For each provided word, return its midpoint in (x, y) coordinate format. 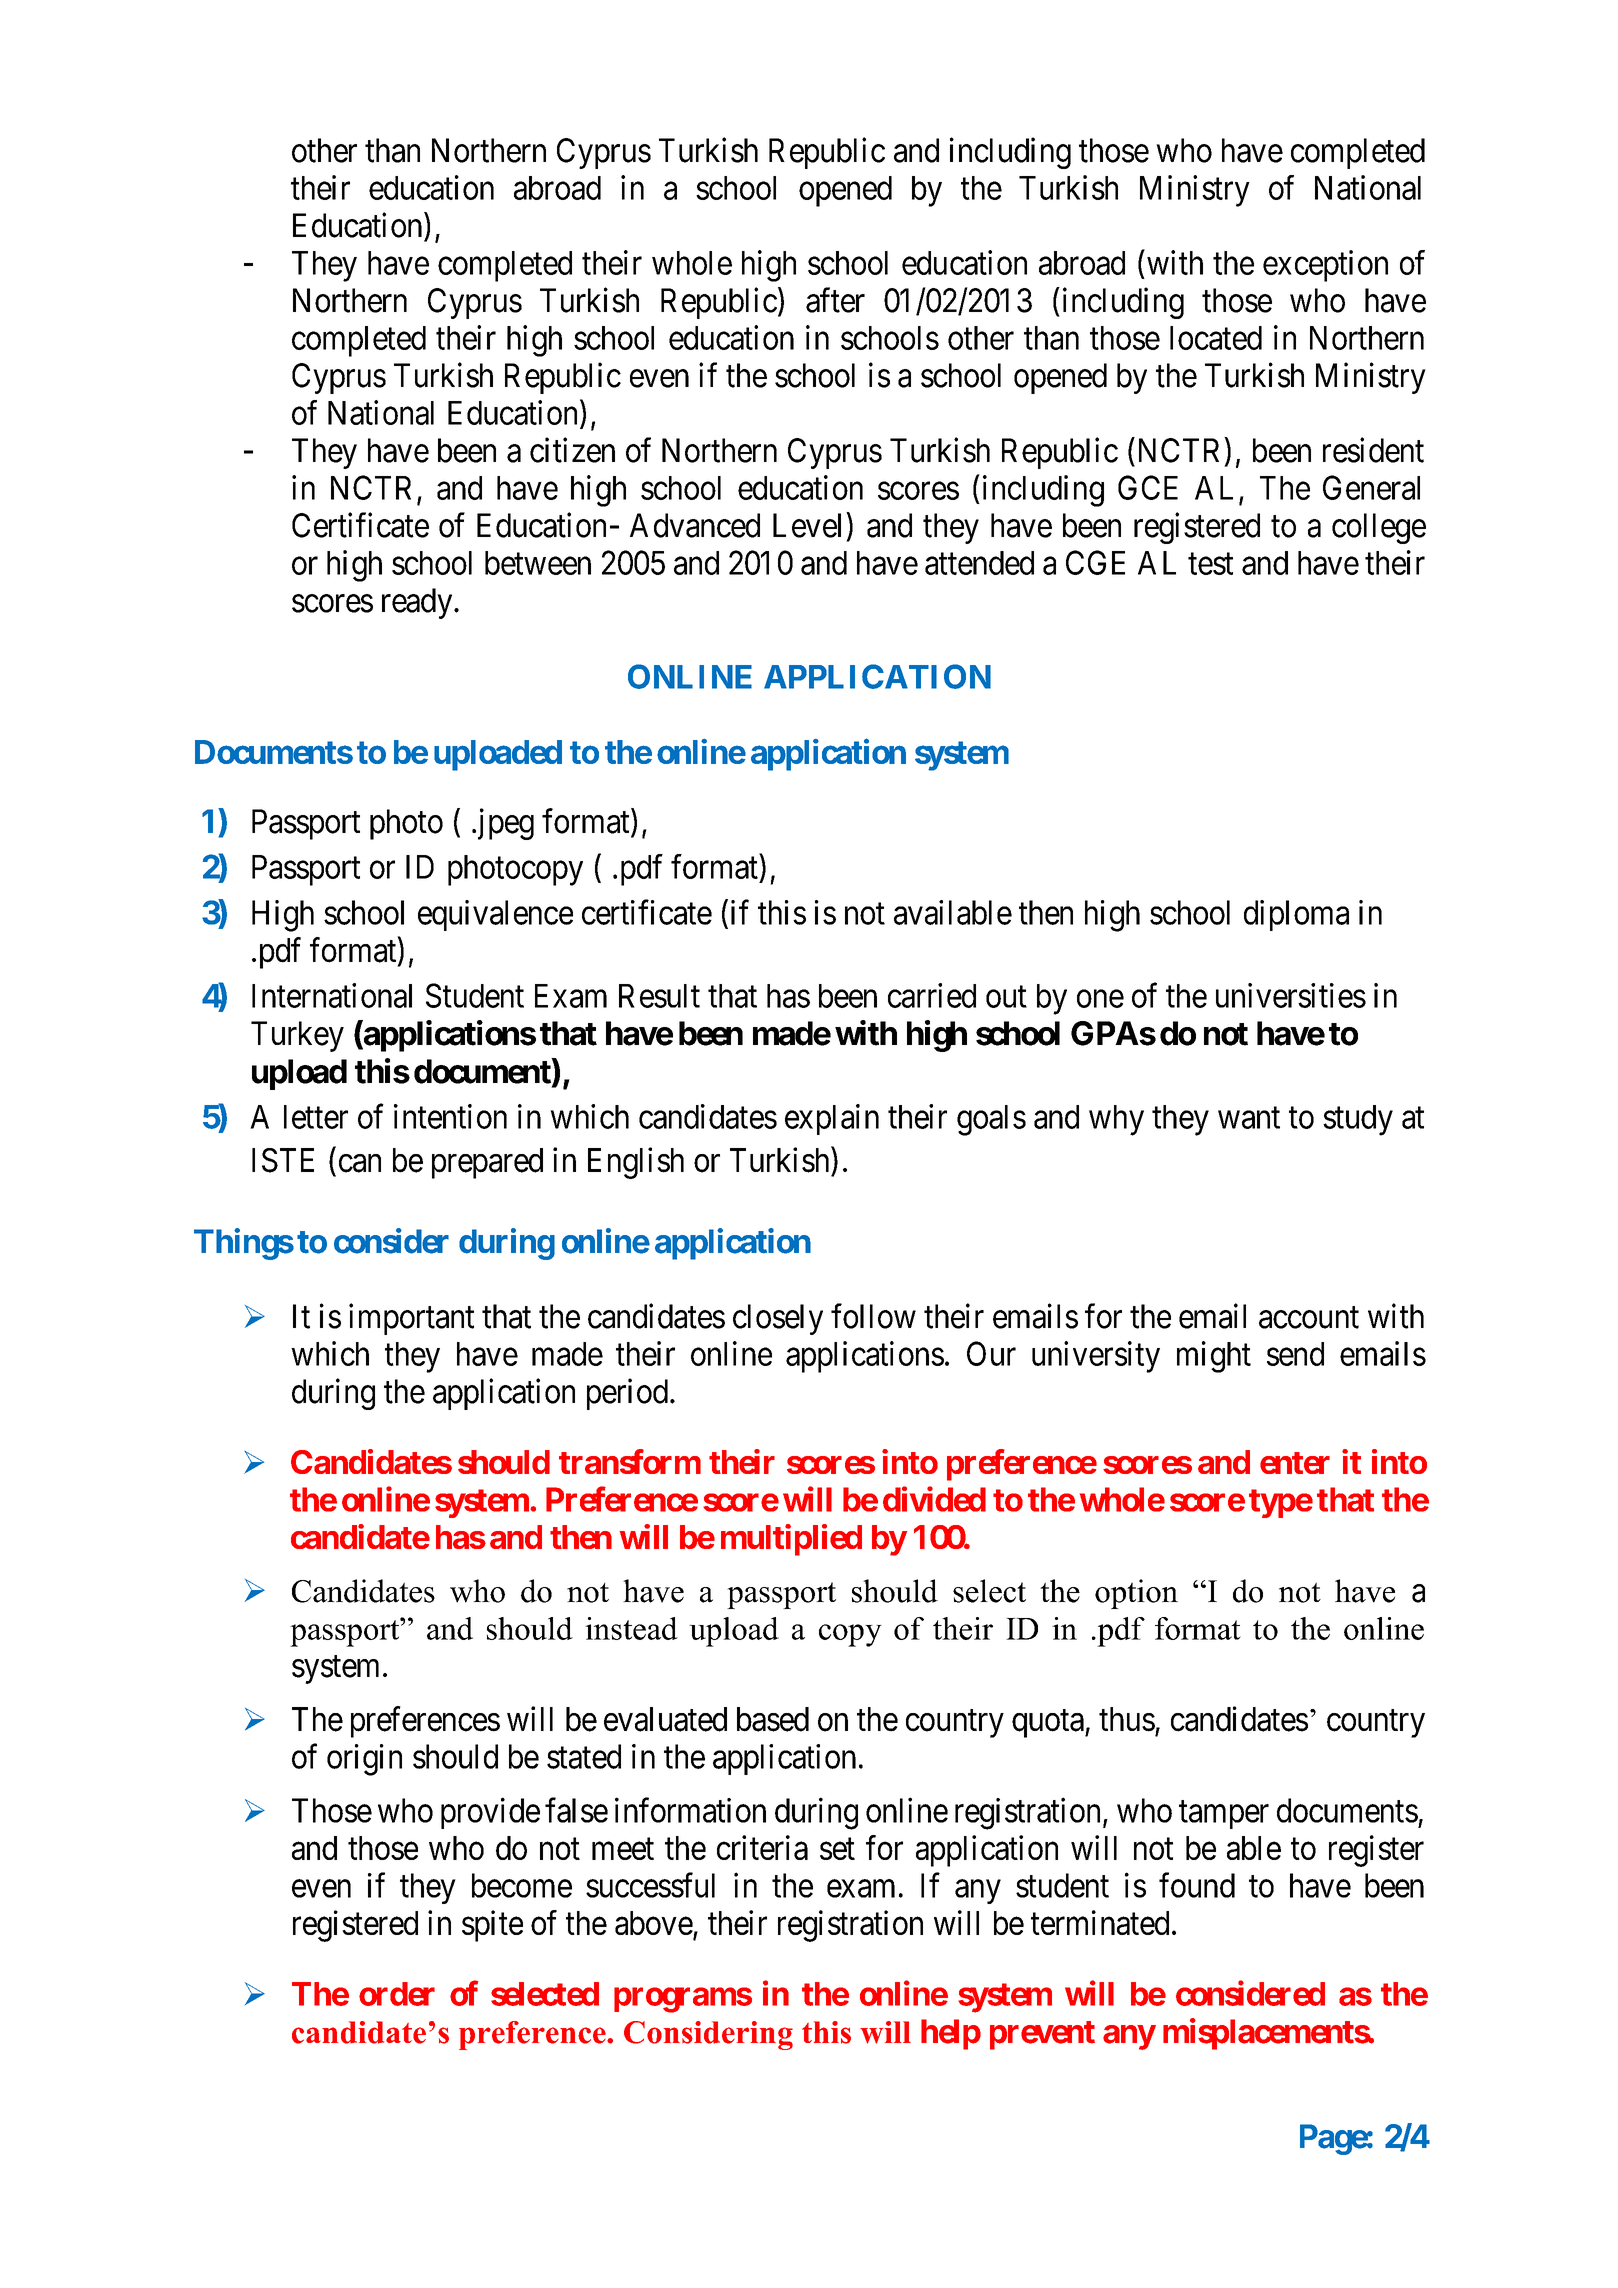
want (1249, 1118)
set (837, 1849)
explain (832, 1119)
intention (450, 1116)
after (835, 300)
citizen (572, 450)
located (1216, 338)
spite (492, 1926)
